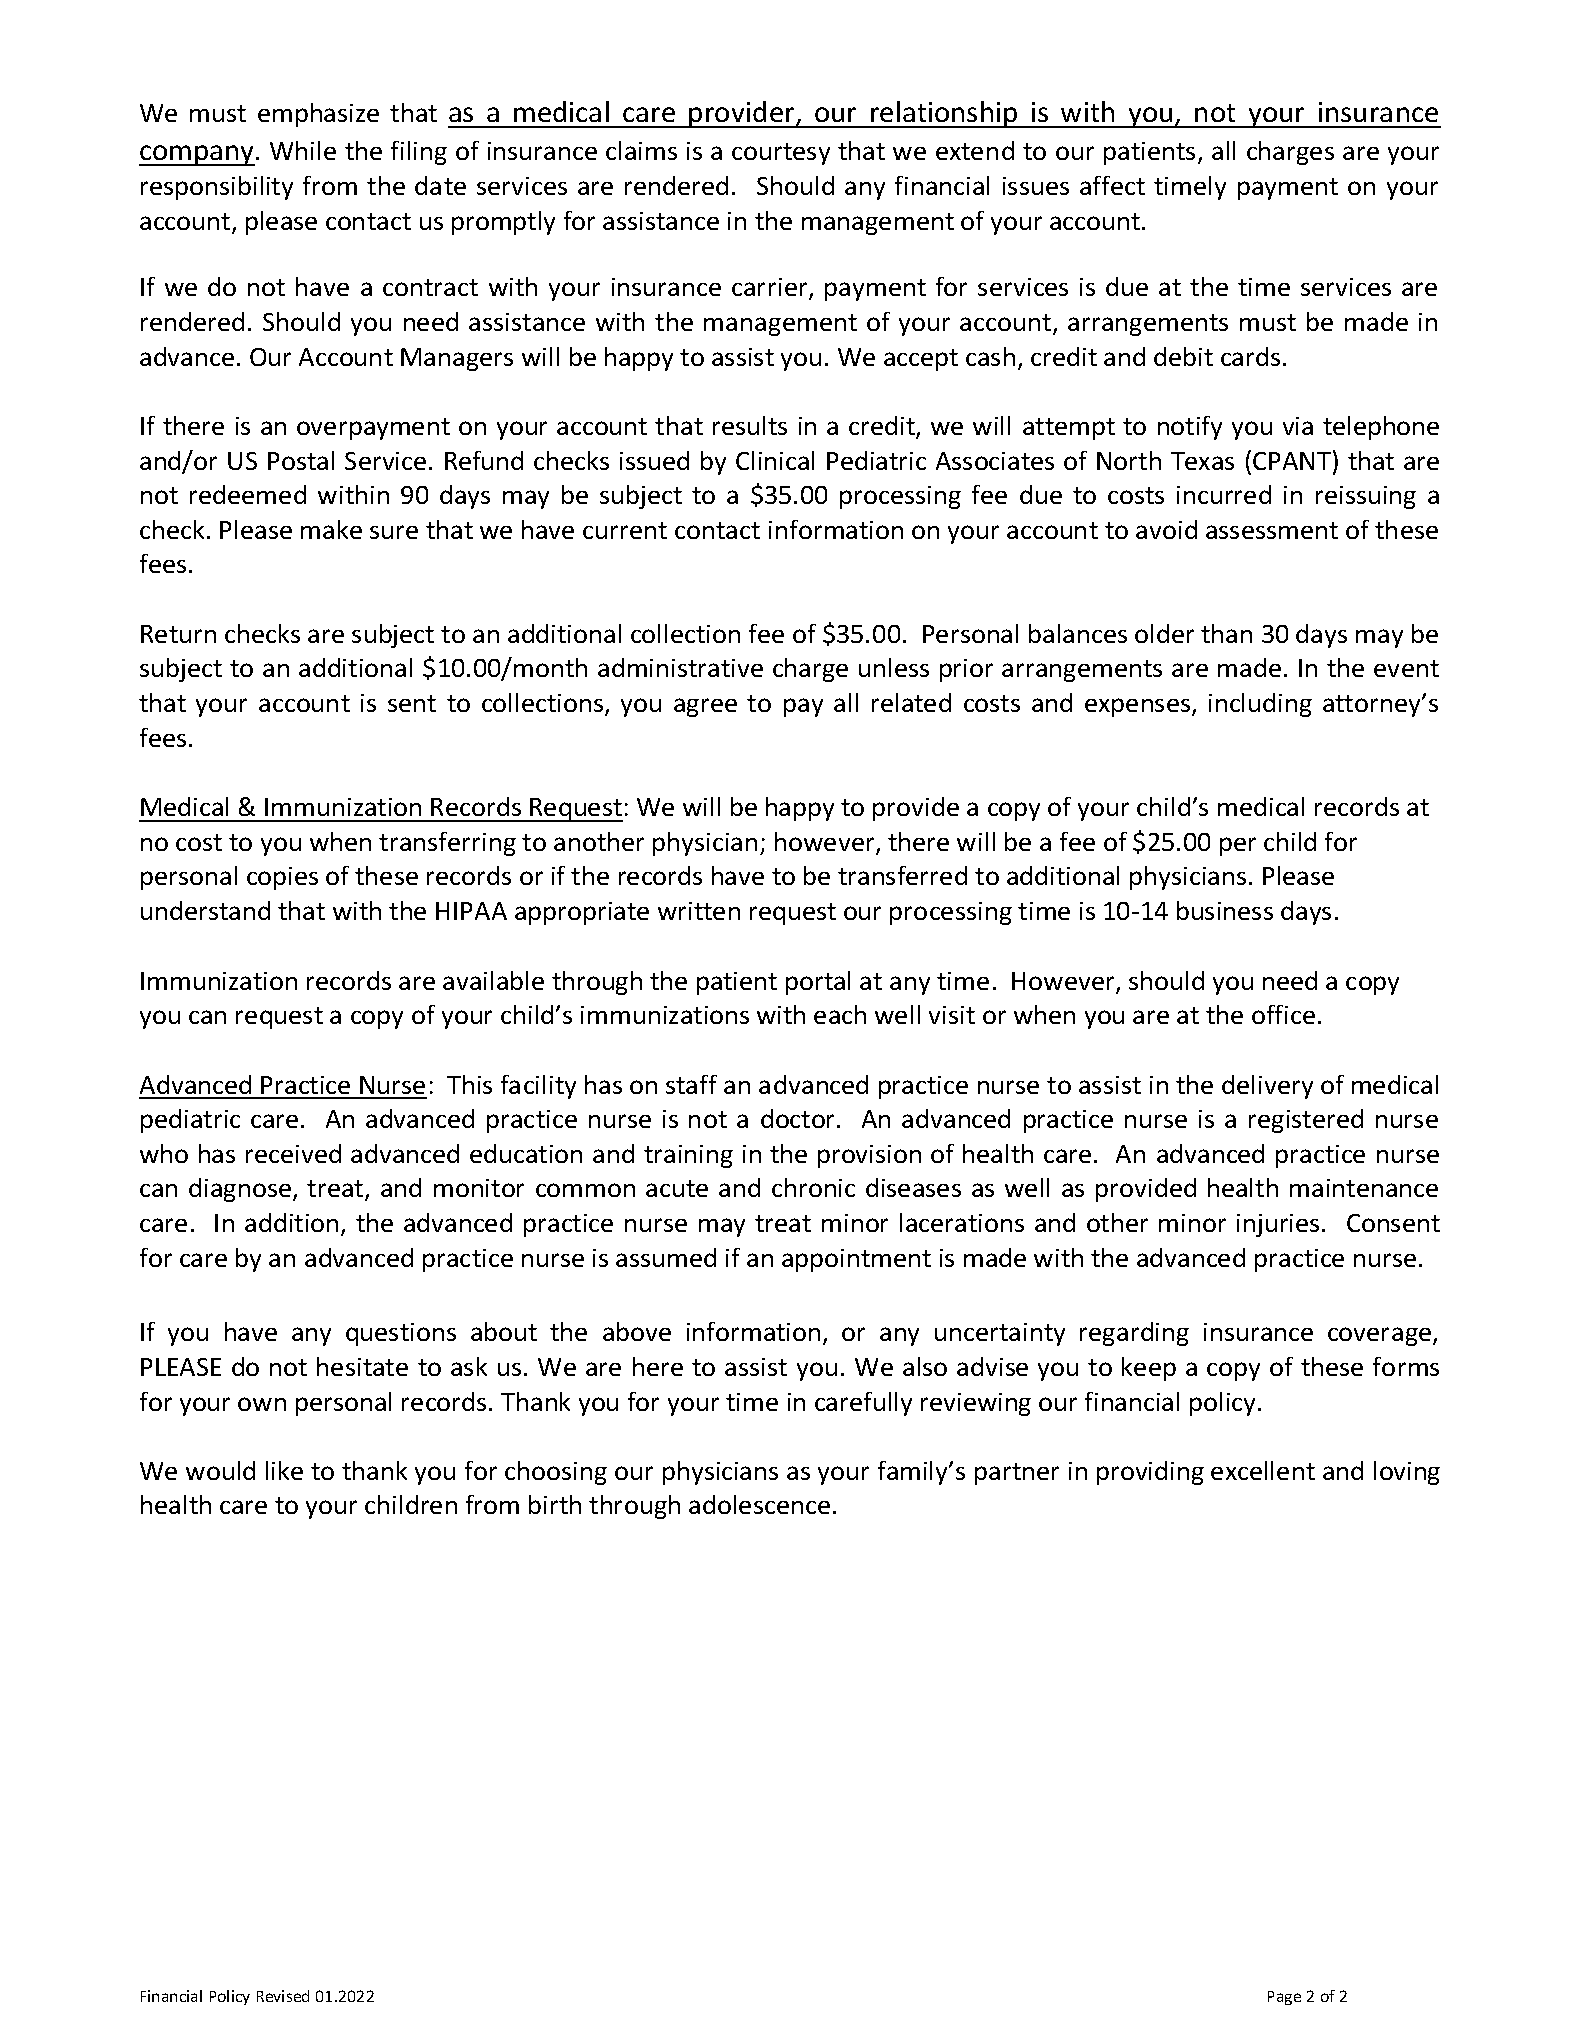 The image size is (1580, 2044). I want to click on delivery, so click(1267, 1087).
